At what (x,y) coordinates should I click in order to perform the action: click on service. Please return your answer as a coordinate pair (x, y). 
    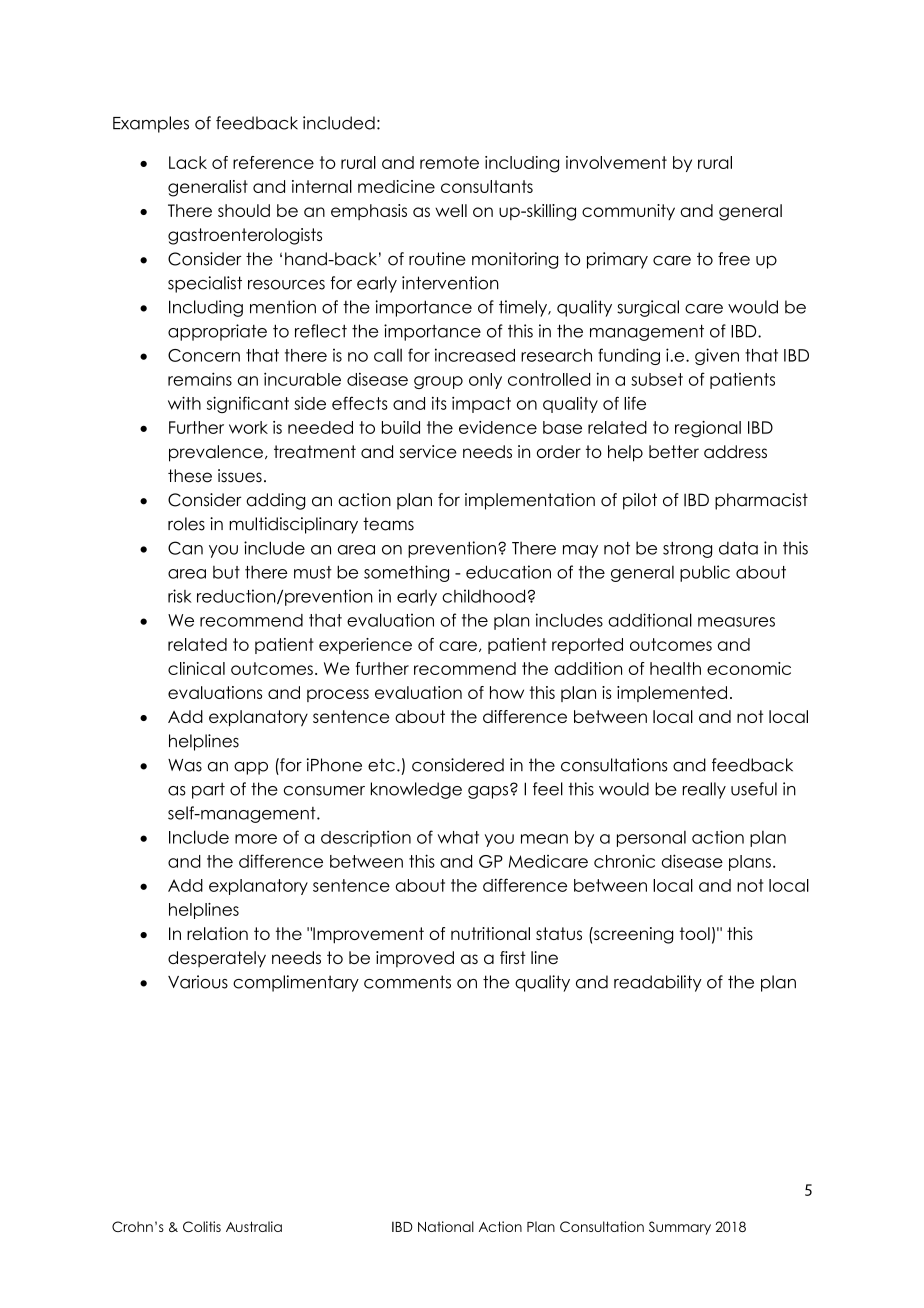
    Looking at the image, I should click on (428, 451).
